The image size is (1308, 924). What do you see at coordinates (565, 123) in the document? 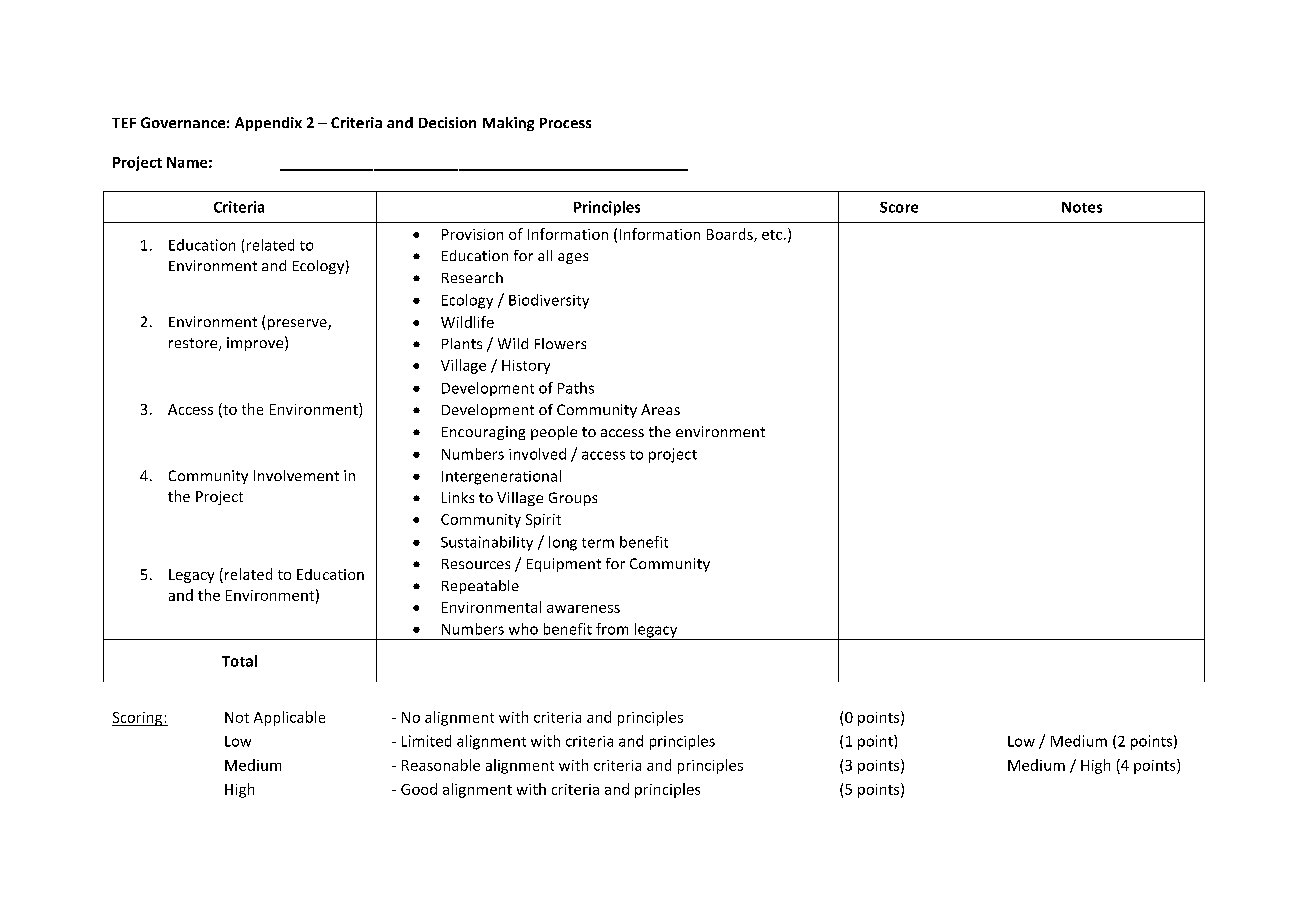
I see `Process` at bounding box center [565, 123].
